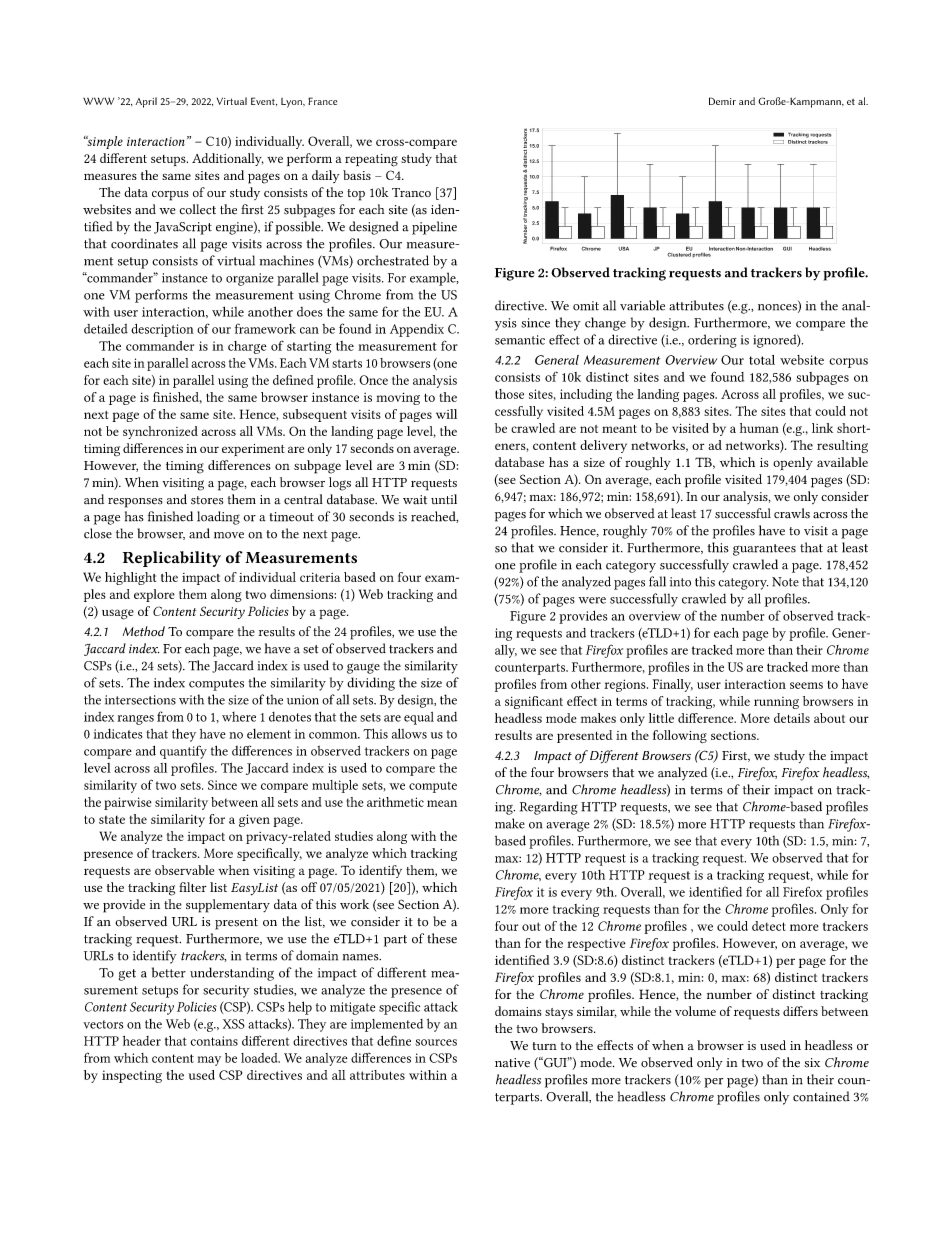 The width and height of the document is (952, 1233). What do you see at coordinates (209, 1061) in the document?
I see `may` at bounding box center [209, 1061].
